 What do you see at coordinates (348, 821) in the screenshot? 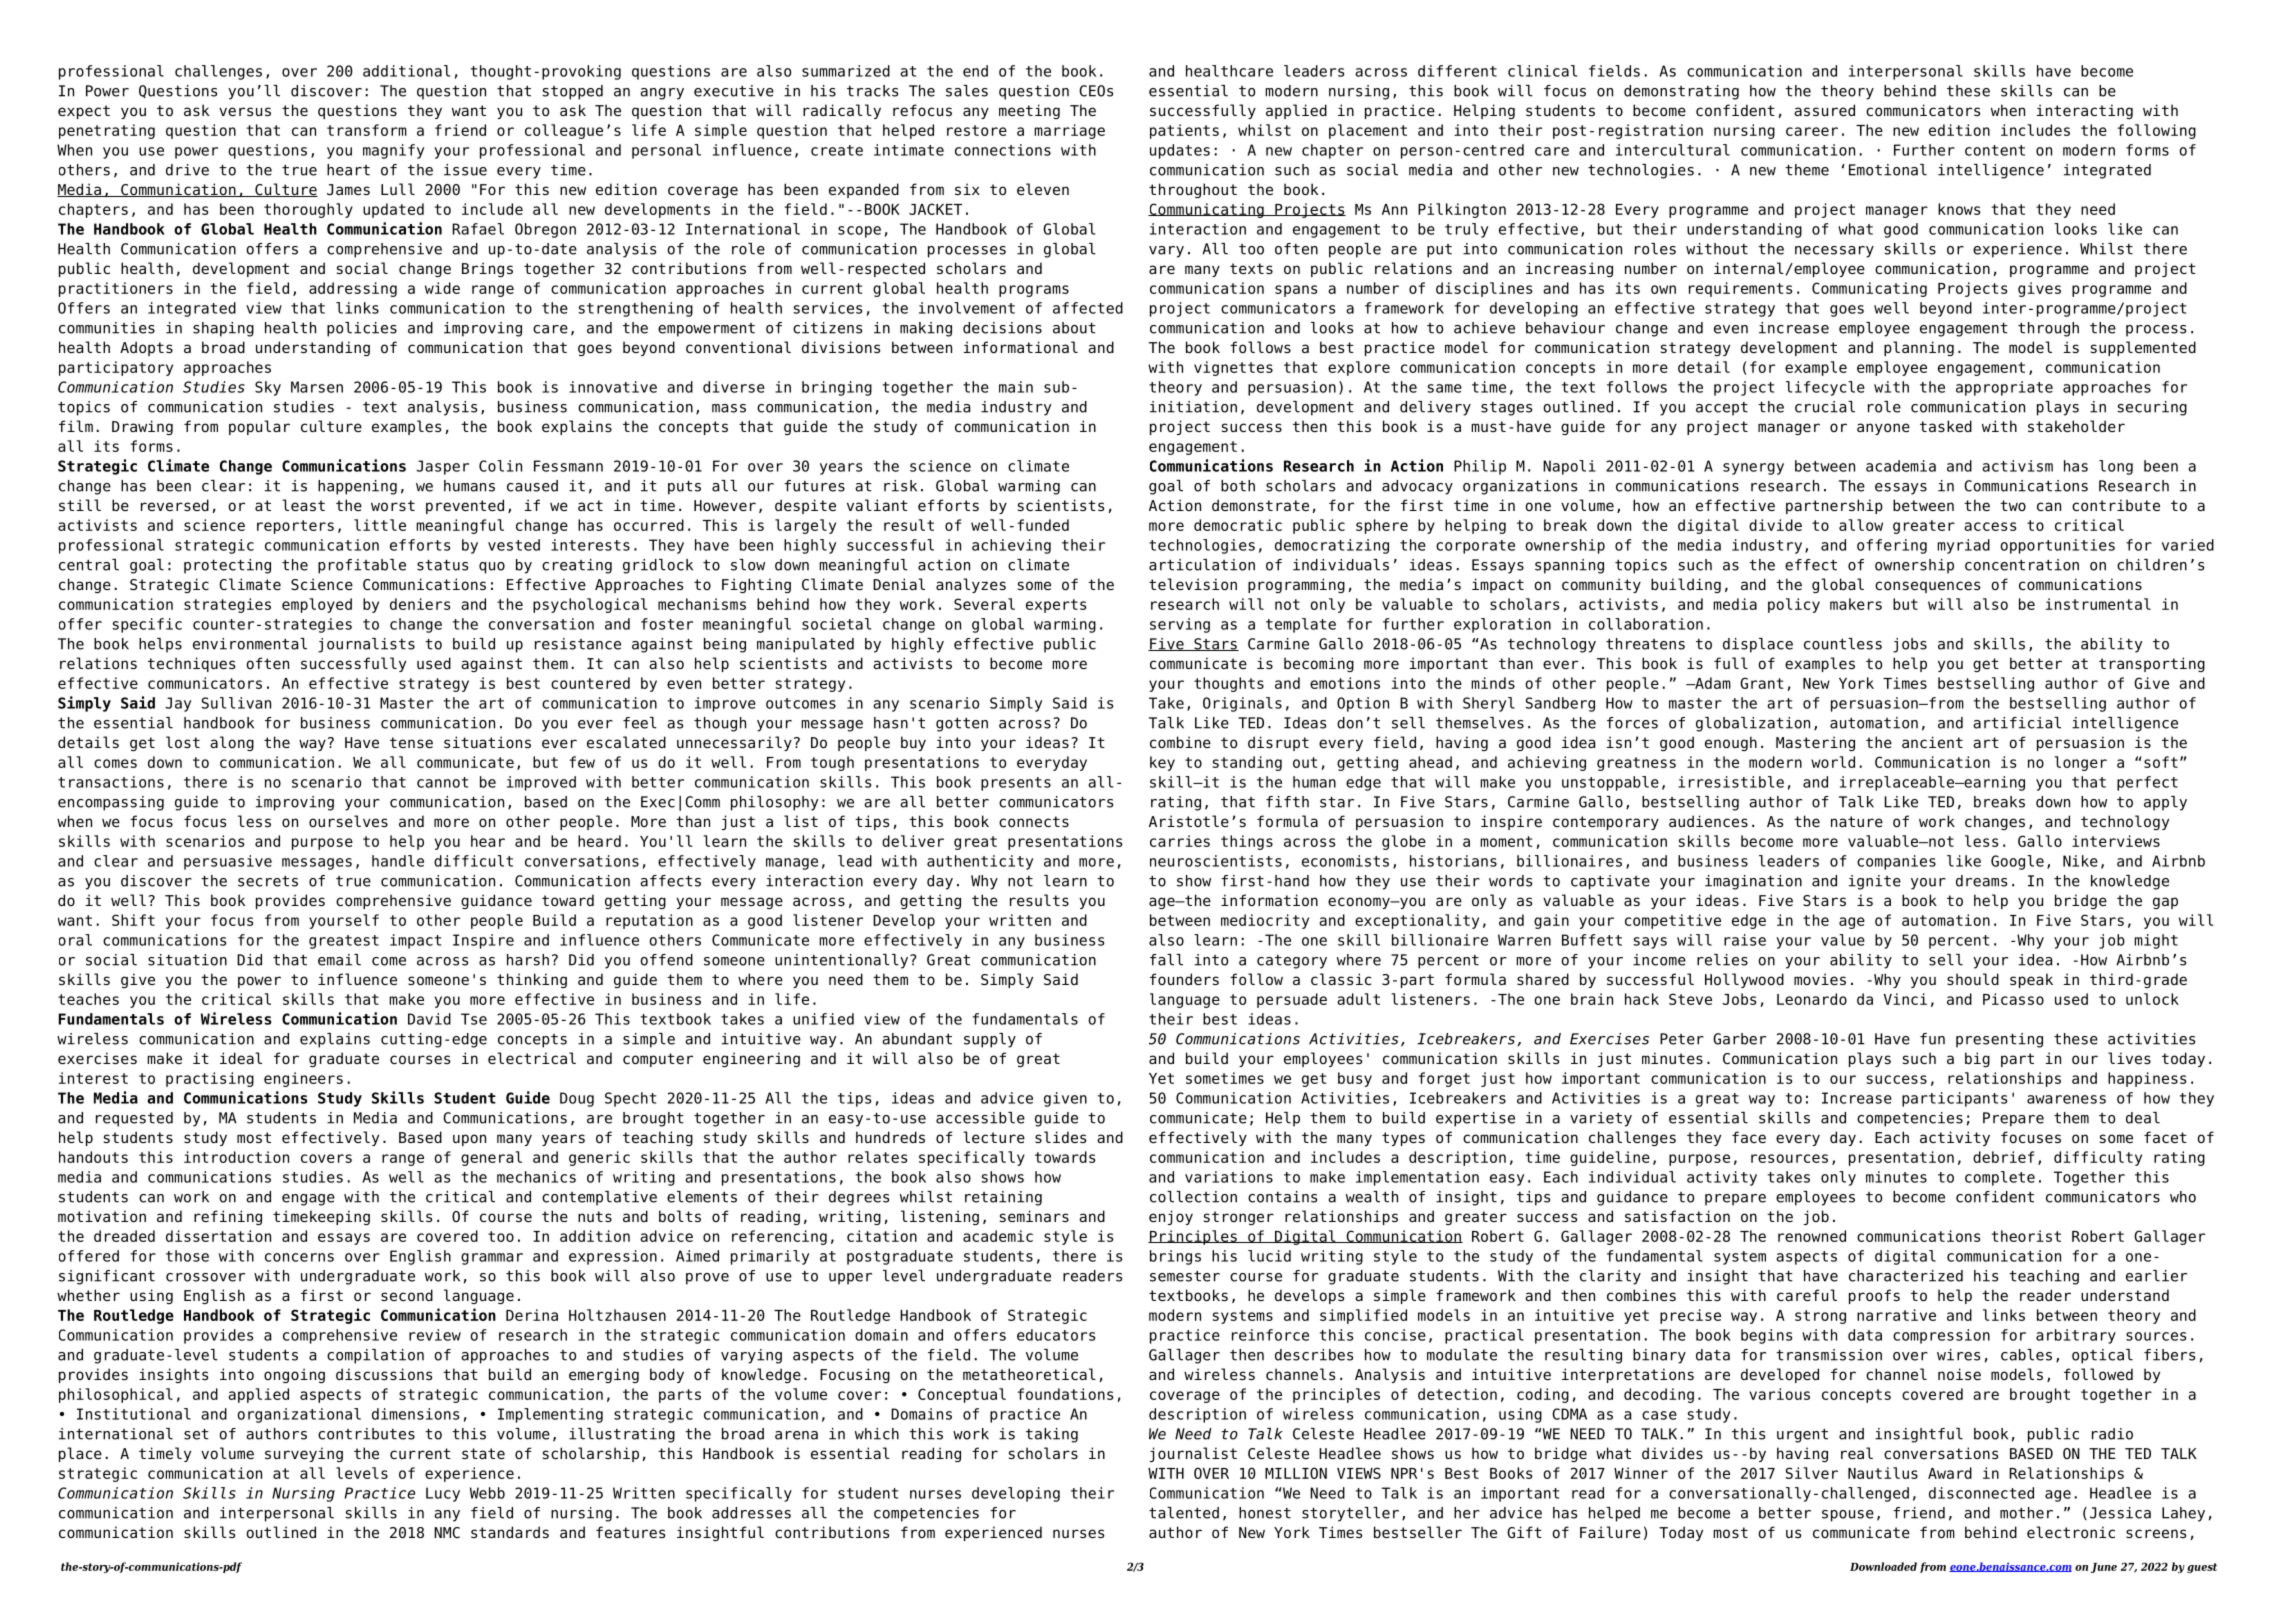
I see `ourselves` at bounding box center [348, 821].
